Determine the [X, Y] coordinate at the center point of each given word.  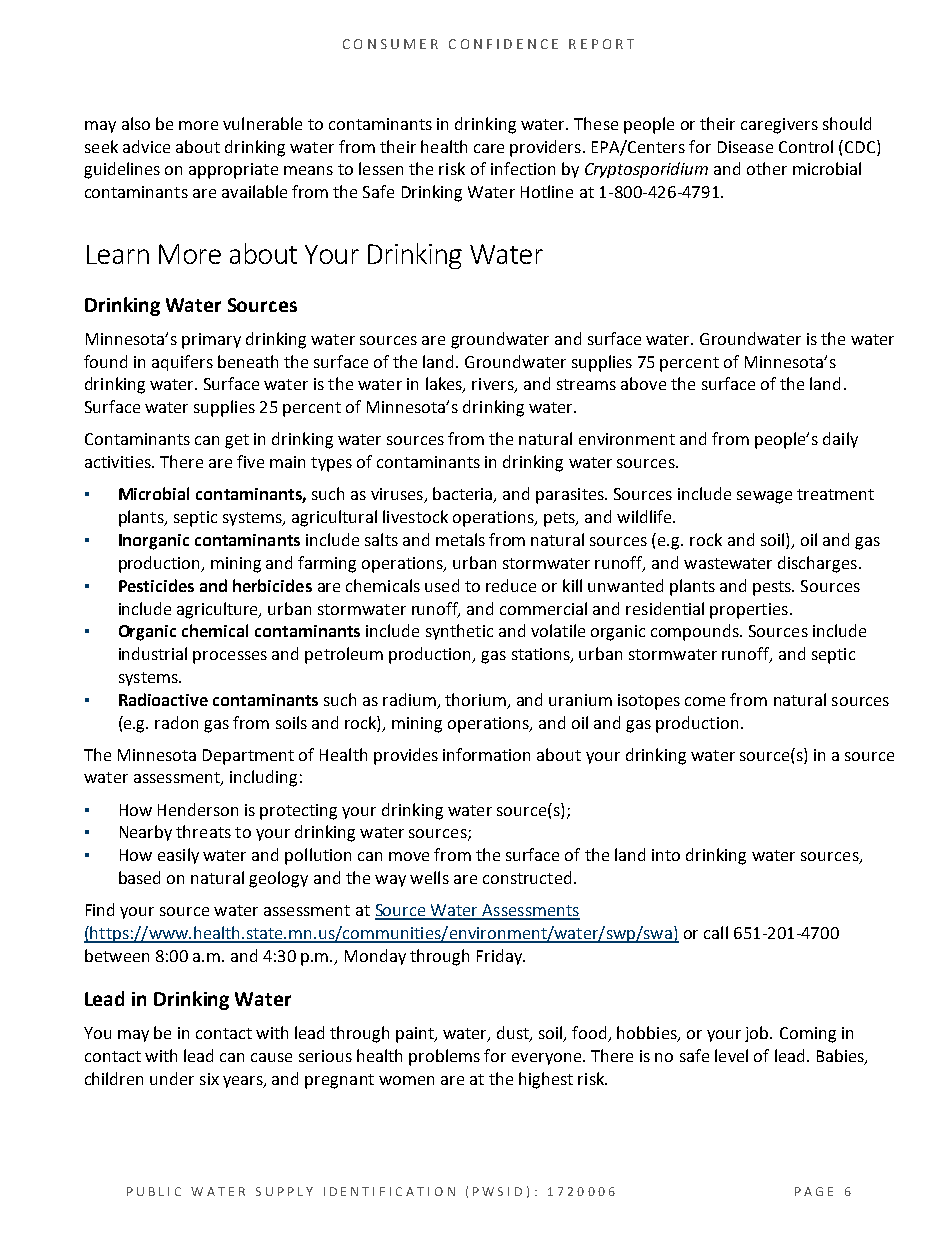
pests [773, 588]
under [172, 1078]
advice [146, 146]
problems [444, 1057]
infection [523, 168]
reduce [511, 585]
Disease [745, 147]
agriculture [219, 610]
